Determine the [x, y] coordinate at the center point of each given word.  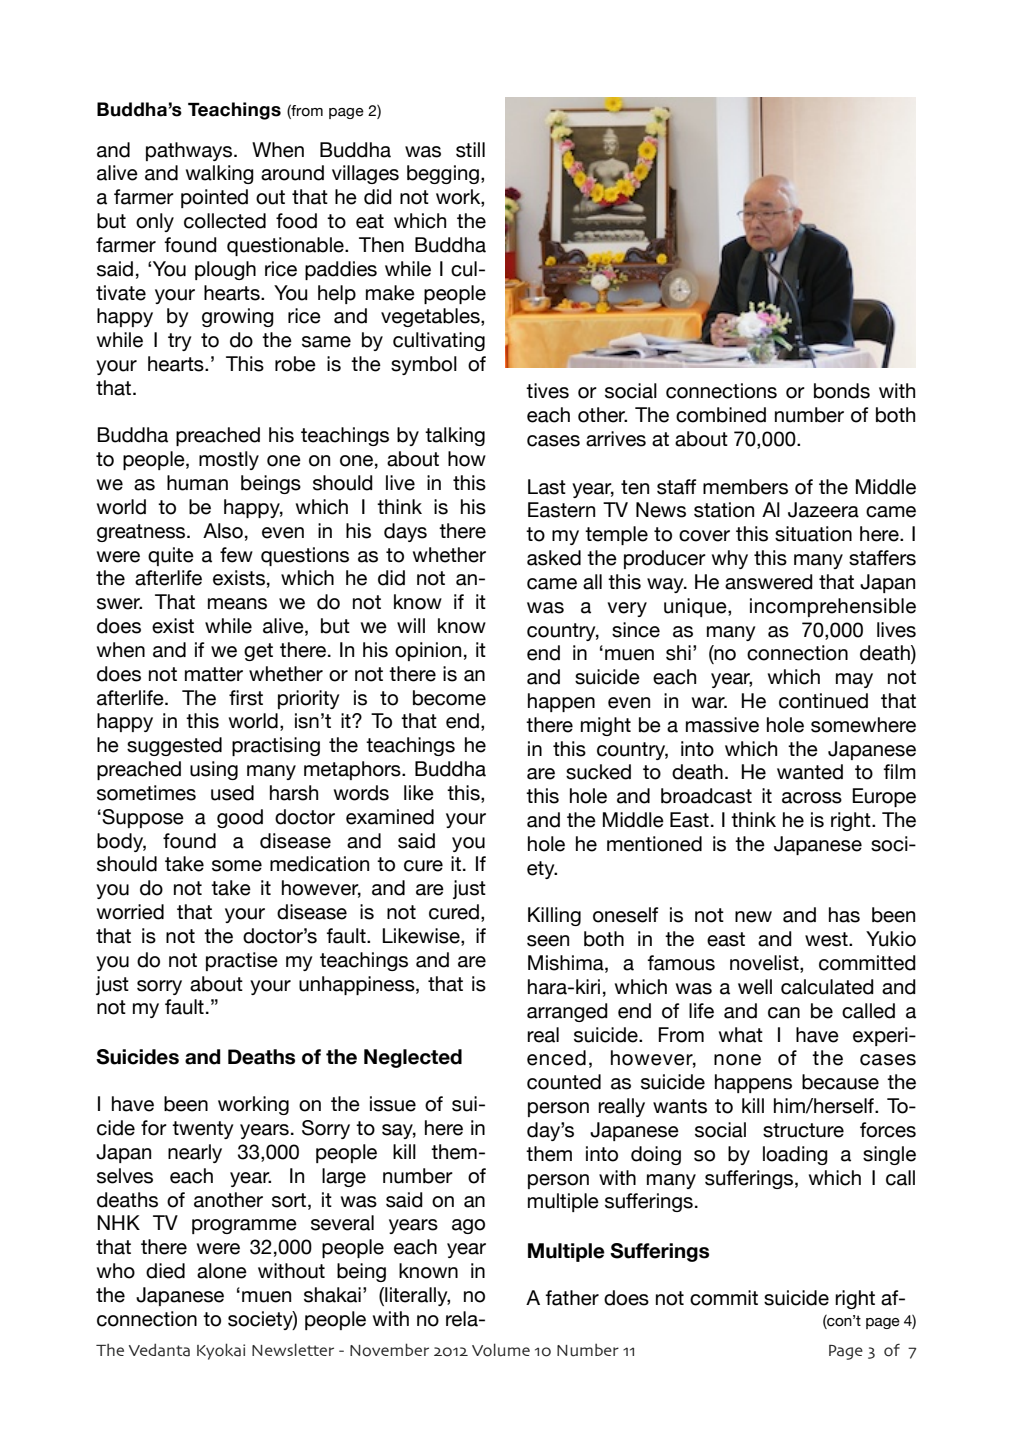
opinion [428, 651]
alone [222, 1271]
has [844, 915]
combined [721, 415]
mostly [229, 460]
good [240, 818]
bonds [842, 391]
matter [214, 674]
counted [564, 1082]
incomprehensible [833, 607]
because [840, 1082]
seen [548, 941]
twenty [202, 1130]
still [470, 150]
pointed [214, 198]
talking [455, 436]
